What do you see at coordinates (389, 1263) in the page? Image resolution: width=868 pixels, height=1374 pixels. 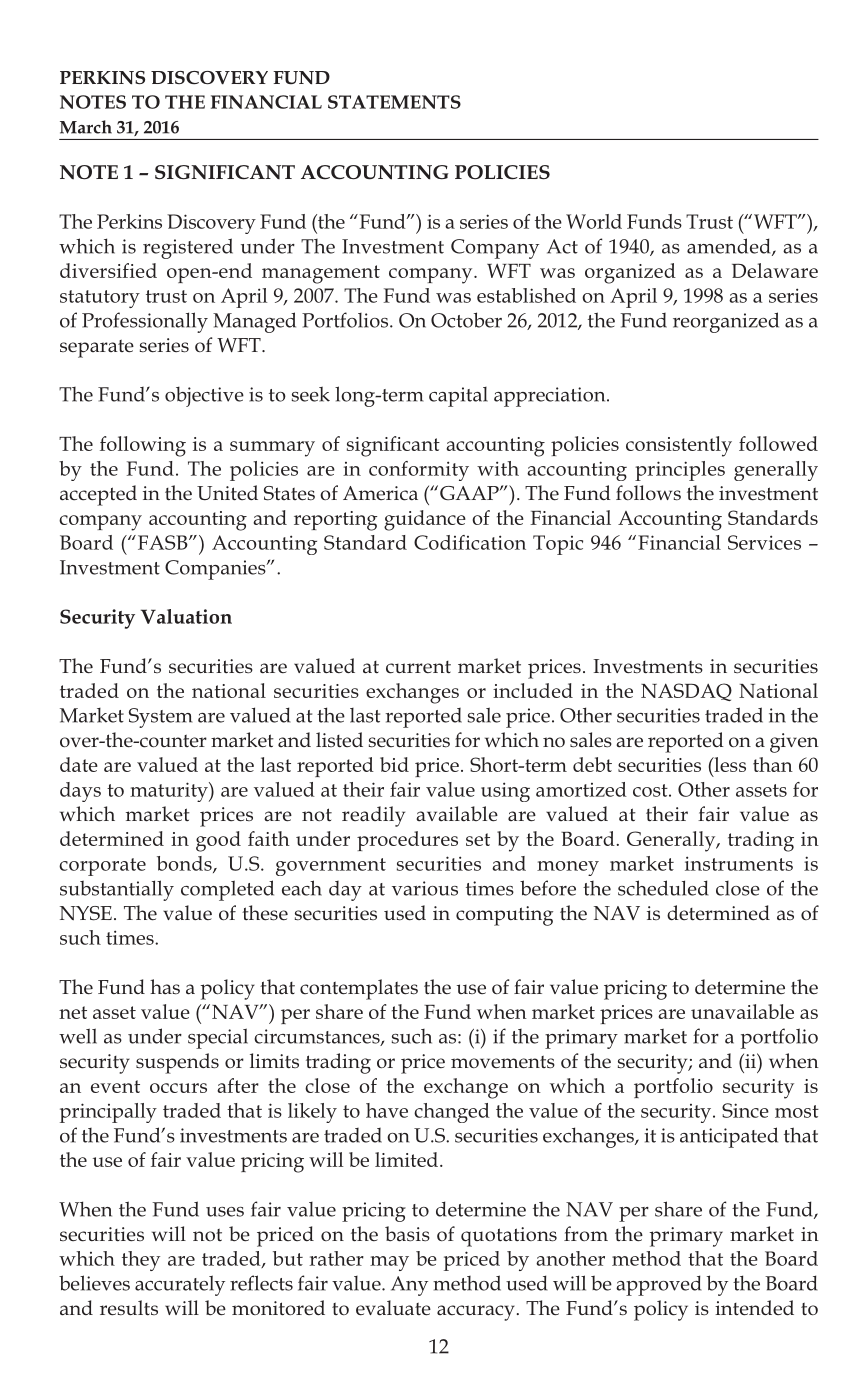 I see `may` at bounding box center [389, 1263].
